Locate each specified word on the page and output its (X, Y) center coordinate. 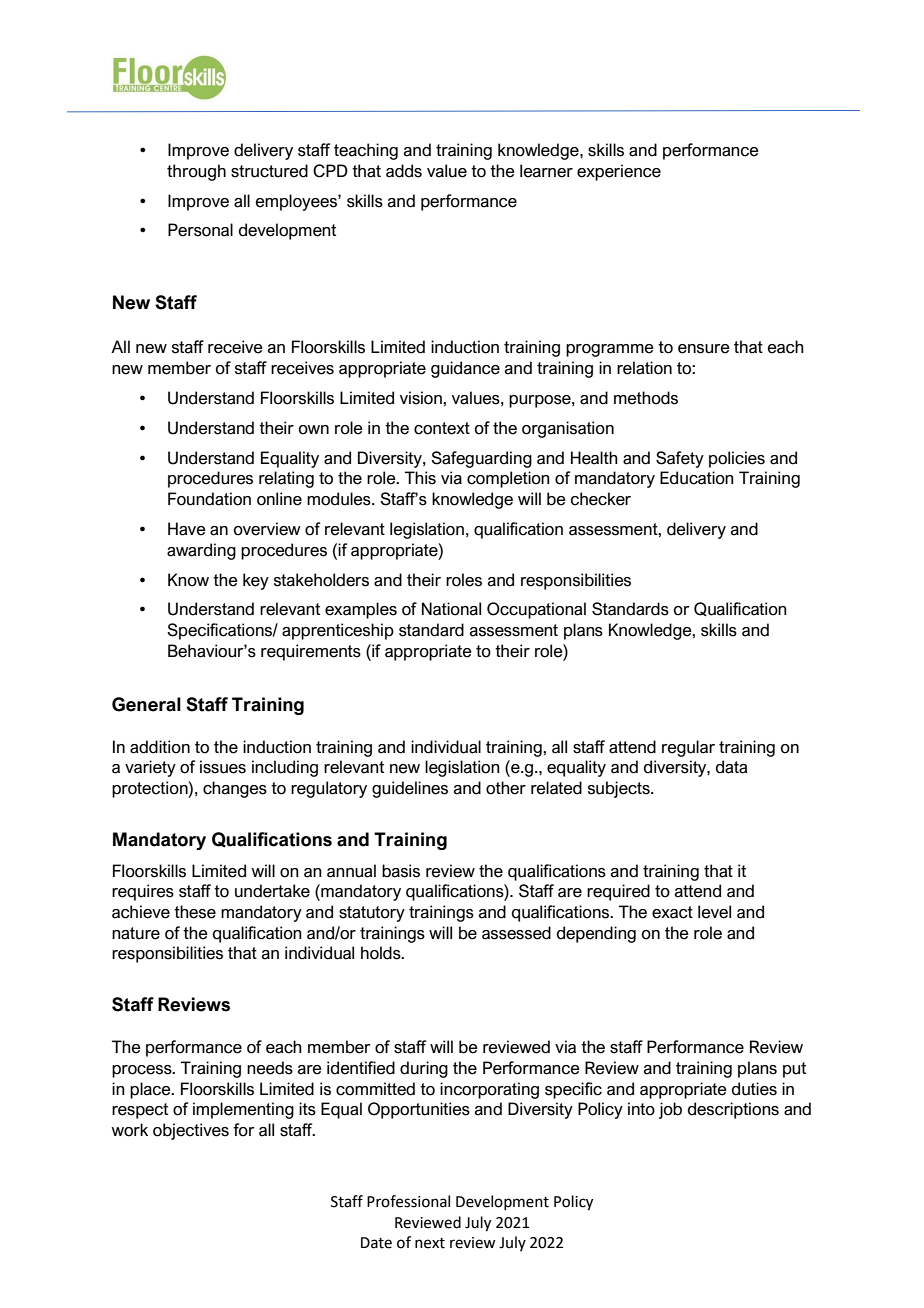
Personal (200, 230)
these (195, 912)
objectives (191, 1131)
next (430, 1243)
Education (697, 478)
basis (401, 871)
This (420, 478)
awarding (201, 551)
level (714, 912)
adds (404, 171)
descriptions (733, 1110)
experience (619, 172)
